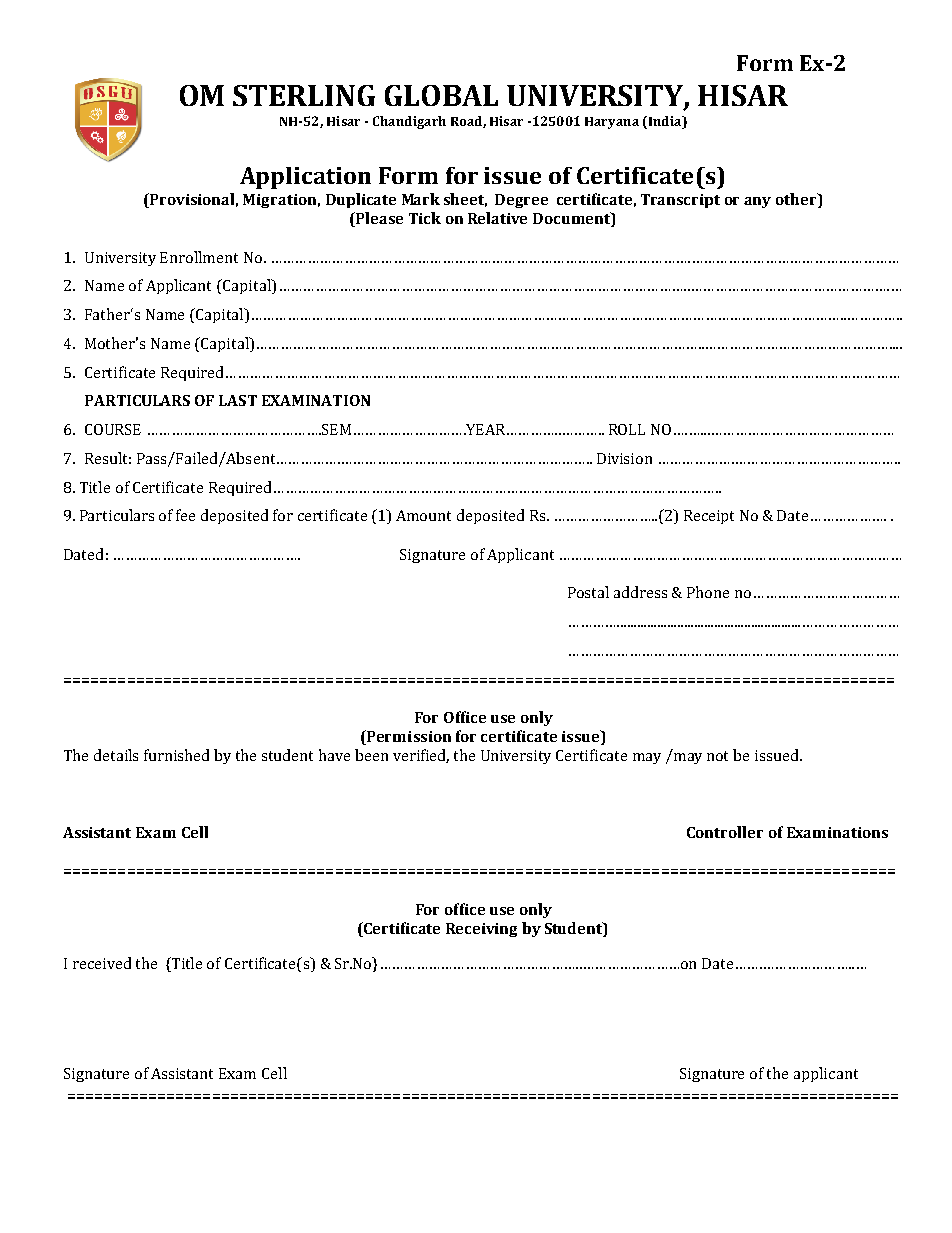 This page has height=1233, width=952. I want to click on received, so click(102, 963).
